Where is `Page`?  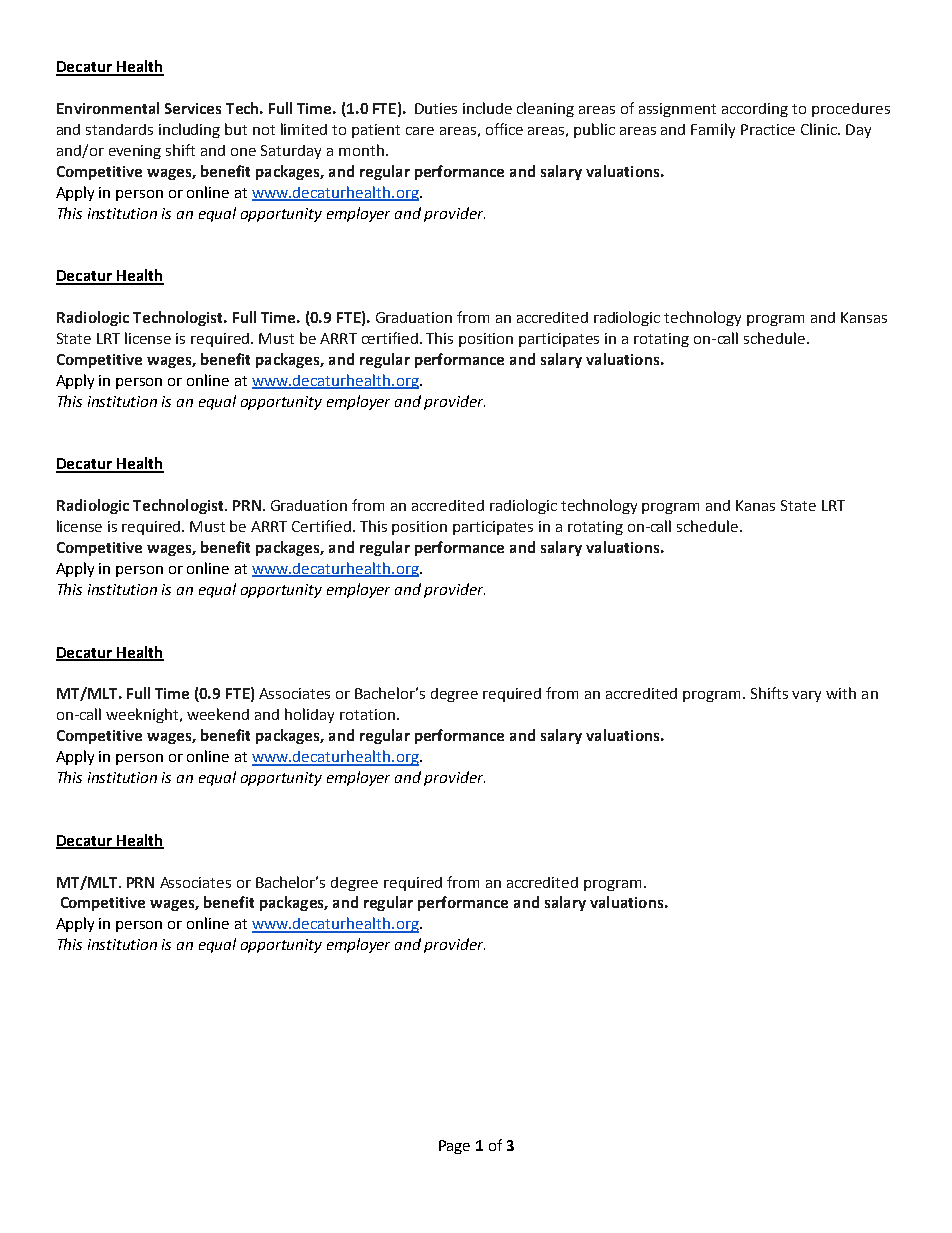
Page is located at coordinates (454, 1147).
